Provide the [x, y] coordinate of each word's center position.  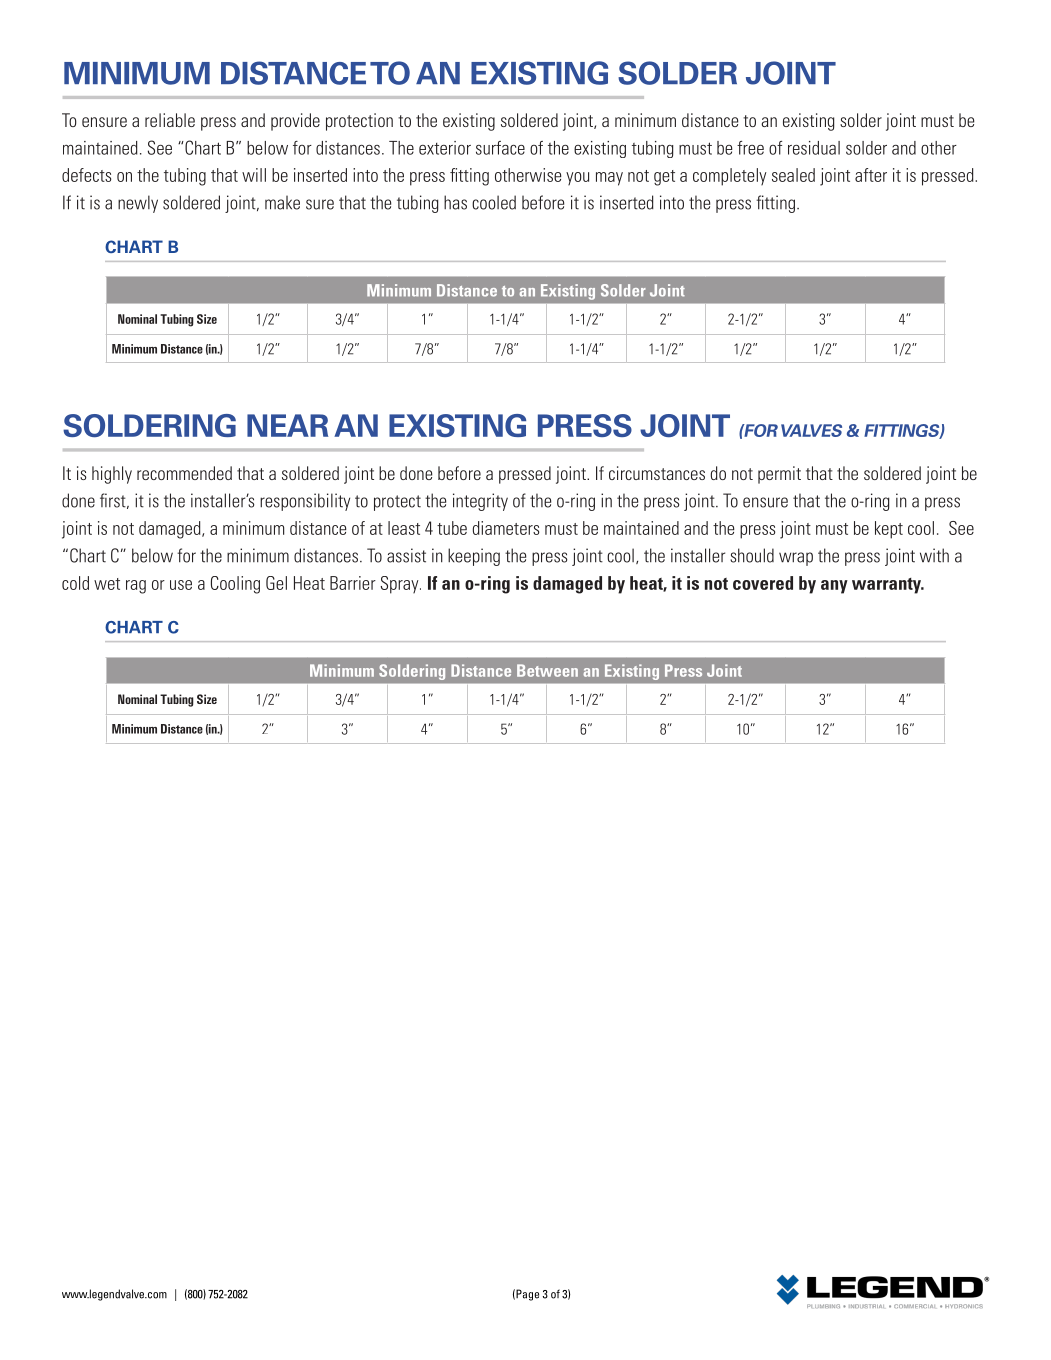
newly [138, 204]
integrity [480, 502]
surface [500, 148]
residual [814, 148]
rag [136, 587]
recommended [184, 473]
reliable [170, 120]
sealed [793, 175]
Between [547, 670]
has [455, 202]
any [834, 587]
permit [779, 475]
